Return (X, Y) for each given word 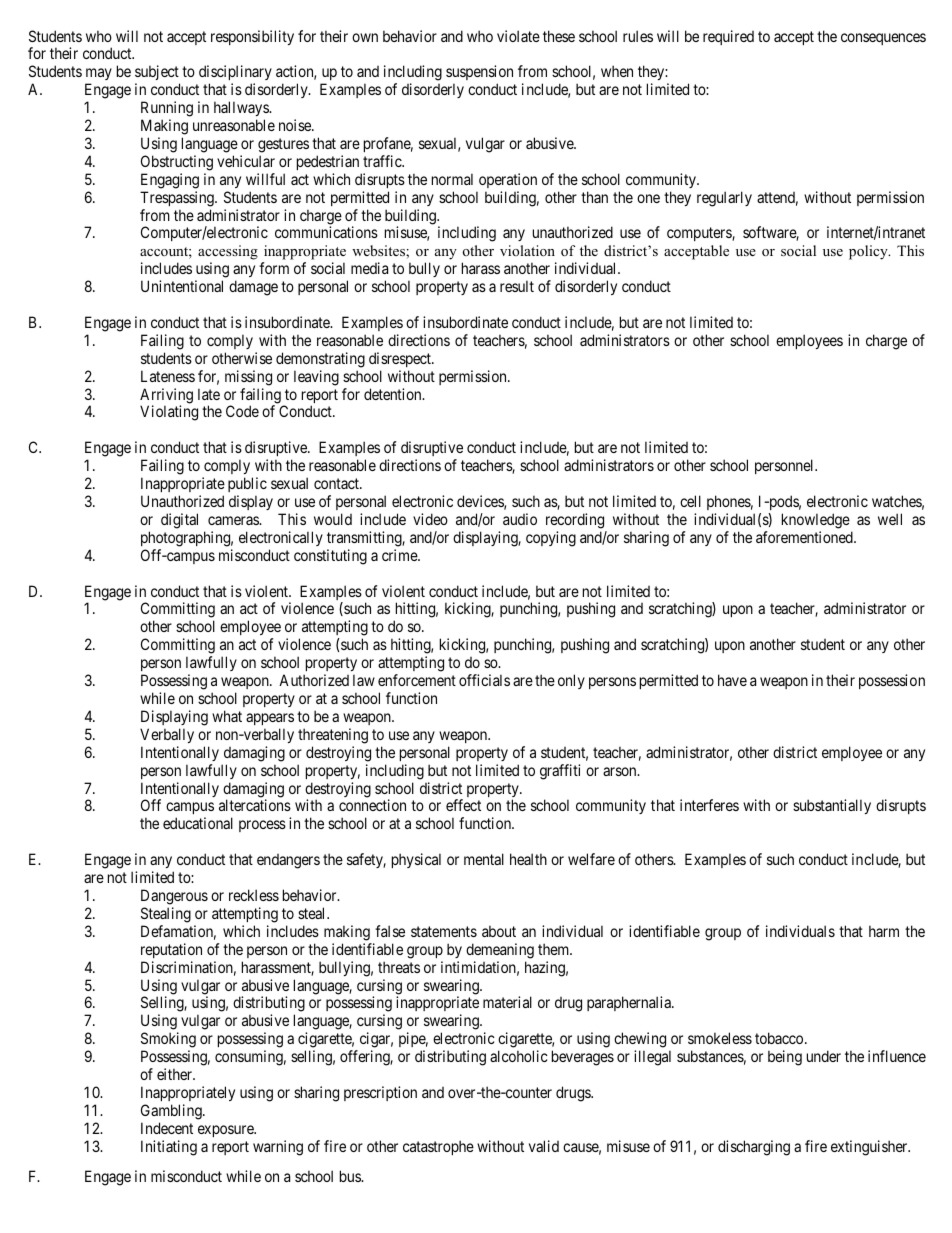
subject (157, 74)
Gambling (172, 1112)
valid (544, 1146)
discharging (754, 1148)
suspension (479, 74)
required (728, 37)
